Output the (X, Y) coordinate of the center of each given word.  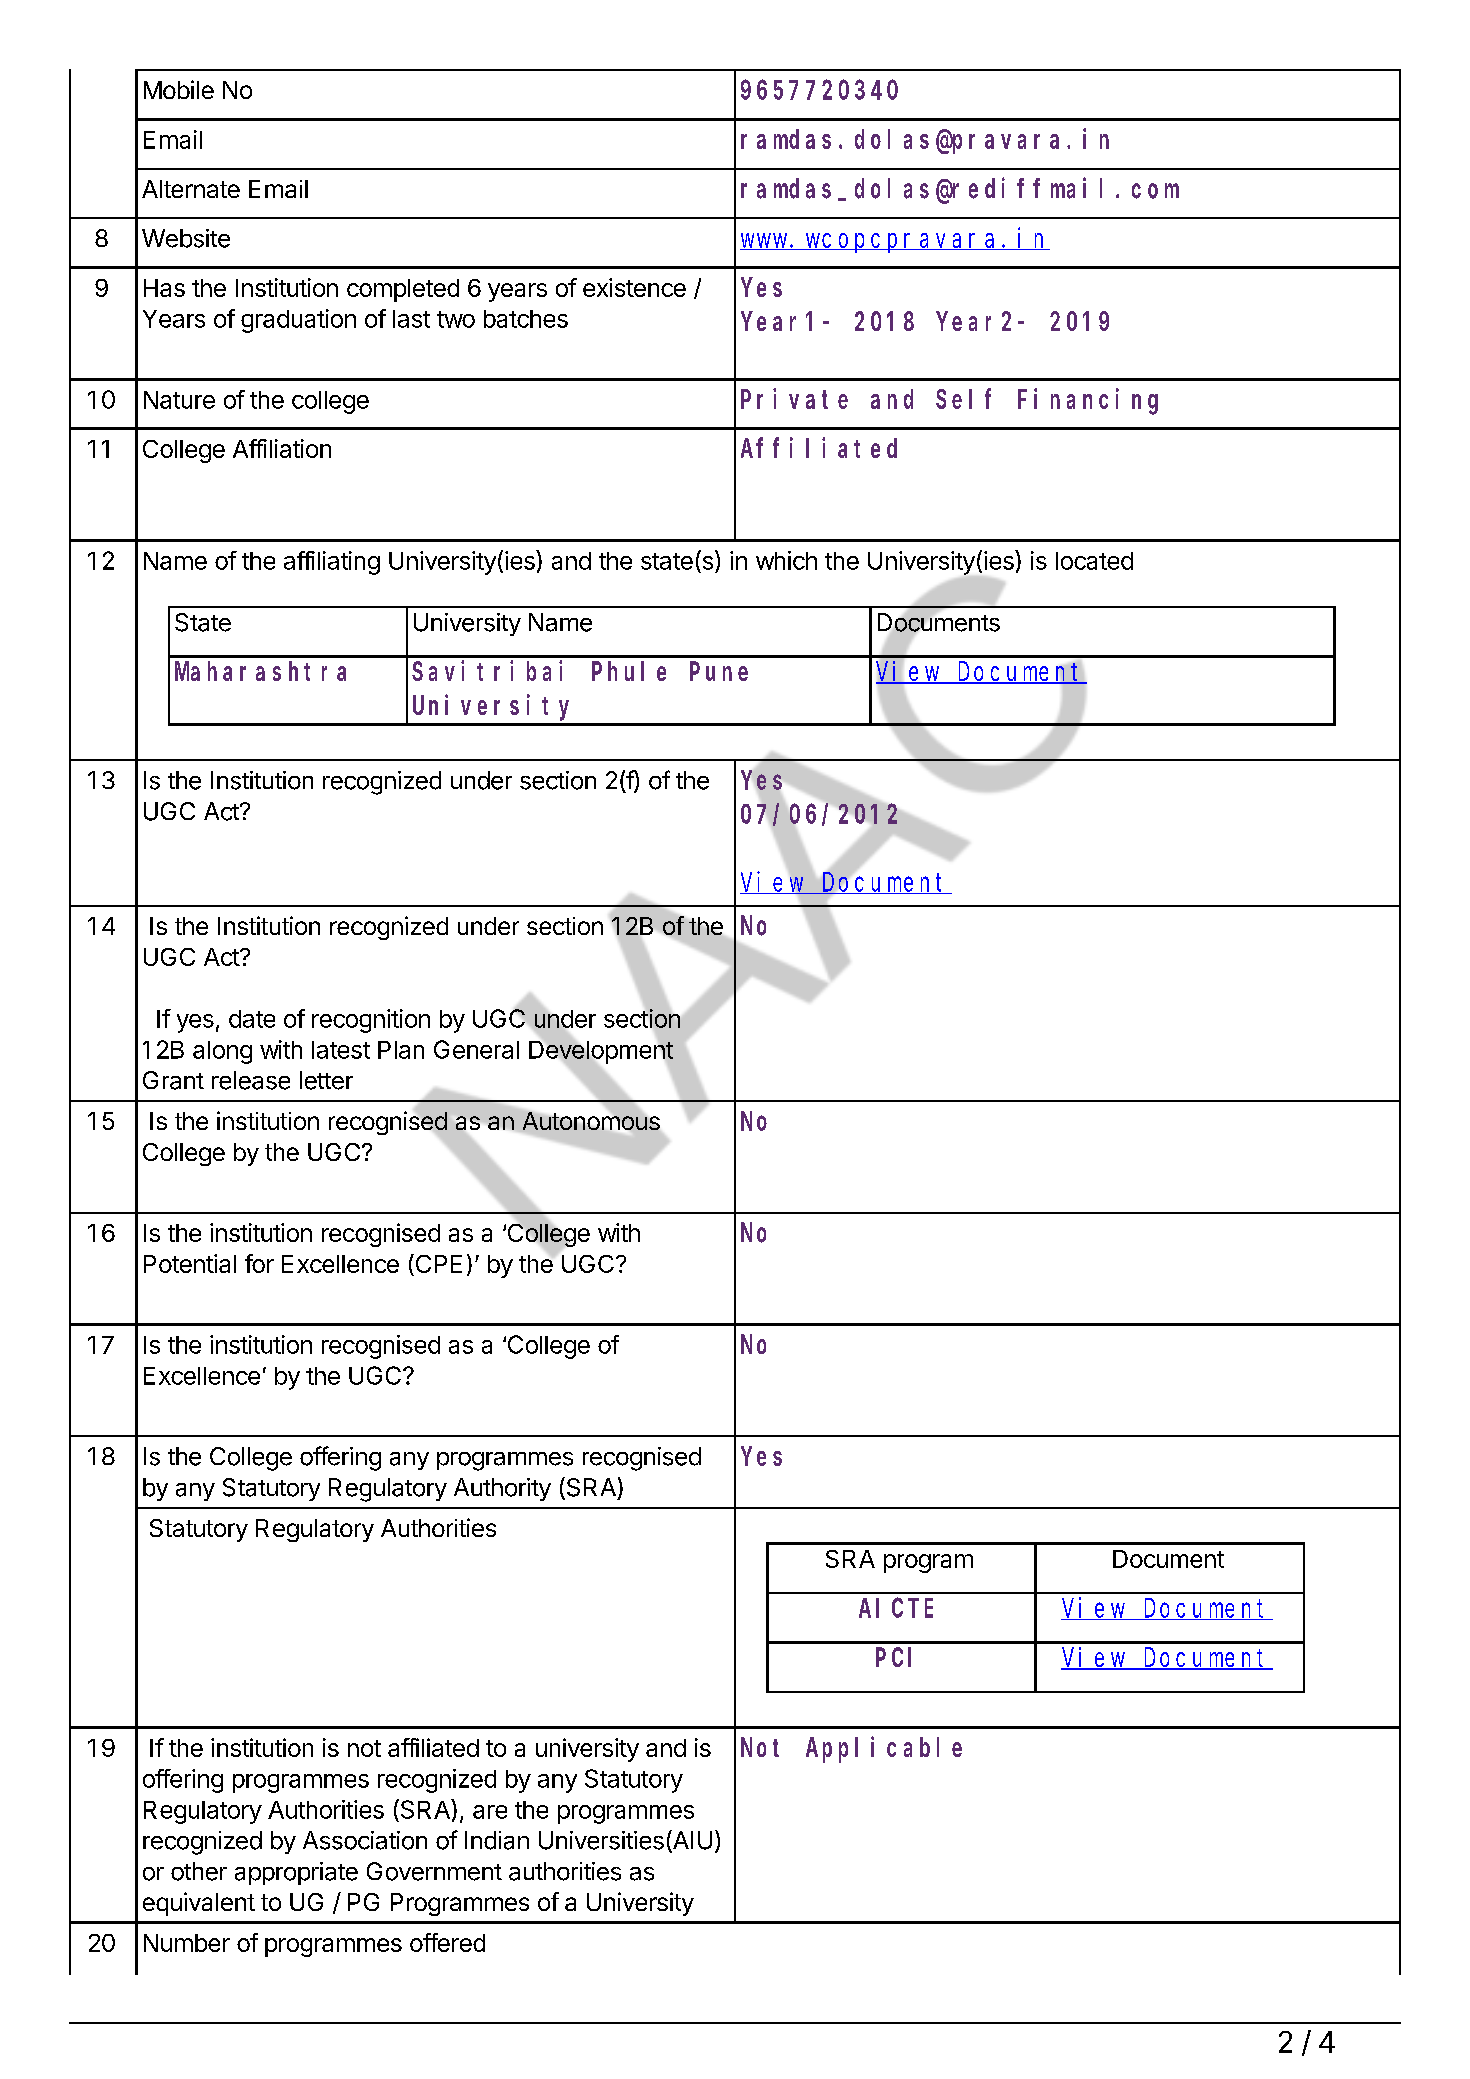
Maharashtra (260, 671)
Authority (502, 1489)
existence (634, 287)
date (252, 1019)
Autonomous (591, 1121)
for (259, 1263)
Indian (497, 1840)
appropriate (296, 1873)
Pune (719, 672)
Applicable (884, 1750)
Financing (1088, 401)
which (786, 560)
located (1094, 561)
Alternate (191, 189)
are (490, 1812)
